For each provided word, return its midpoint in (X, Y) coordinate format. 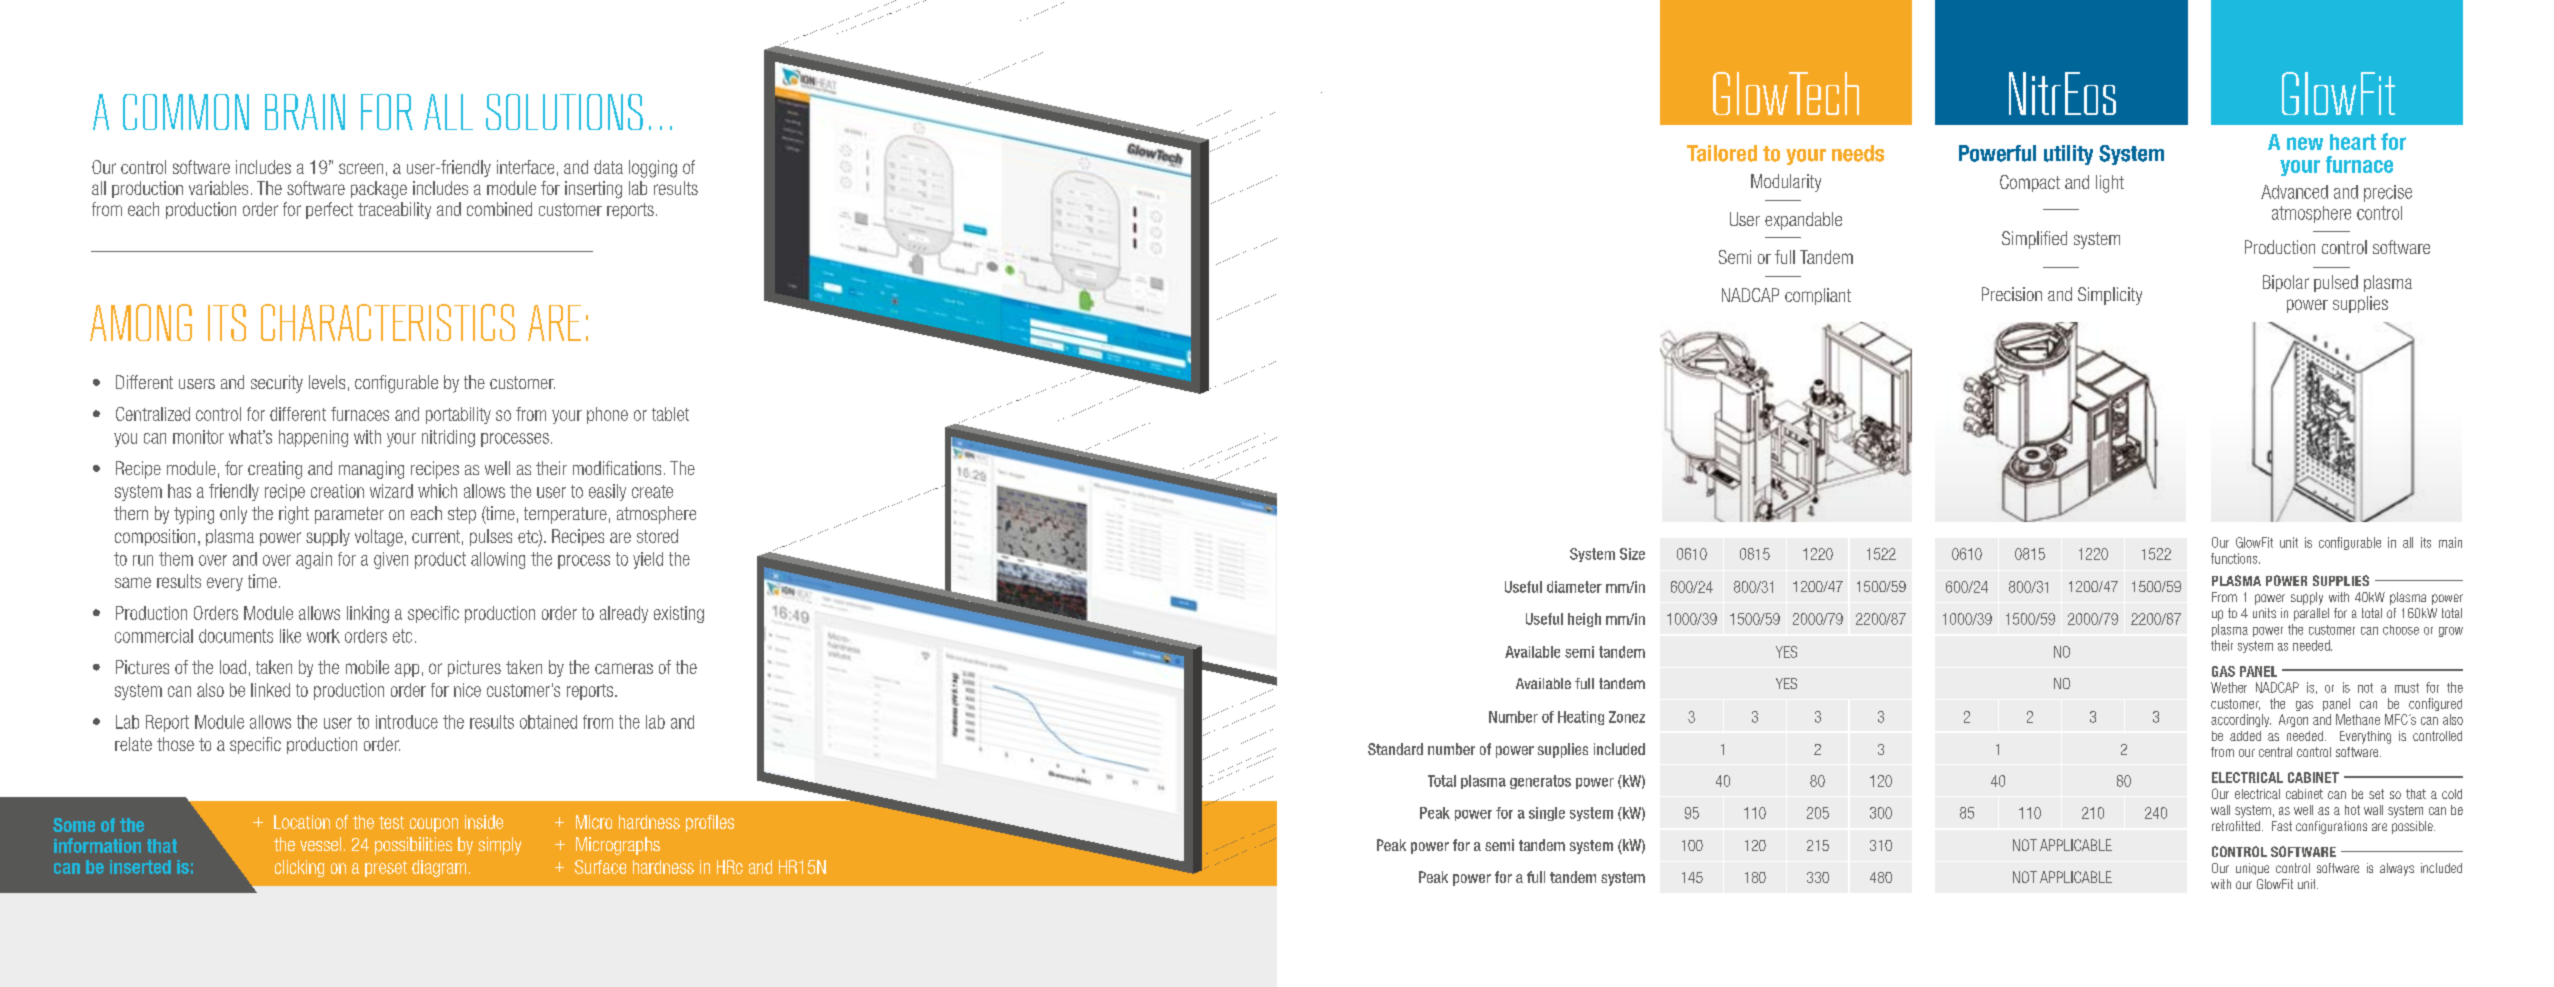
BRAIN (305, 112)
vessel (320, 844)
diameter (1574, 587)
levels (327, 382)
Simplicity (2110, 296)
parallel (2311, 614)
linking (368, 614)
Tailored (1722, 153)
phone (607, 415)
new (2305, 143)
